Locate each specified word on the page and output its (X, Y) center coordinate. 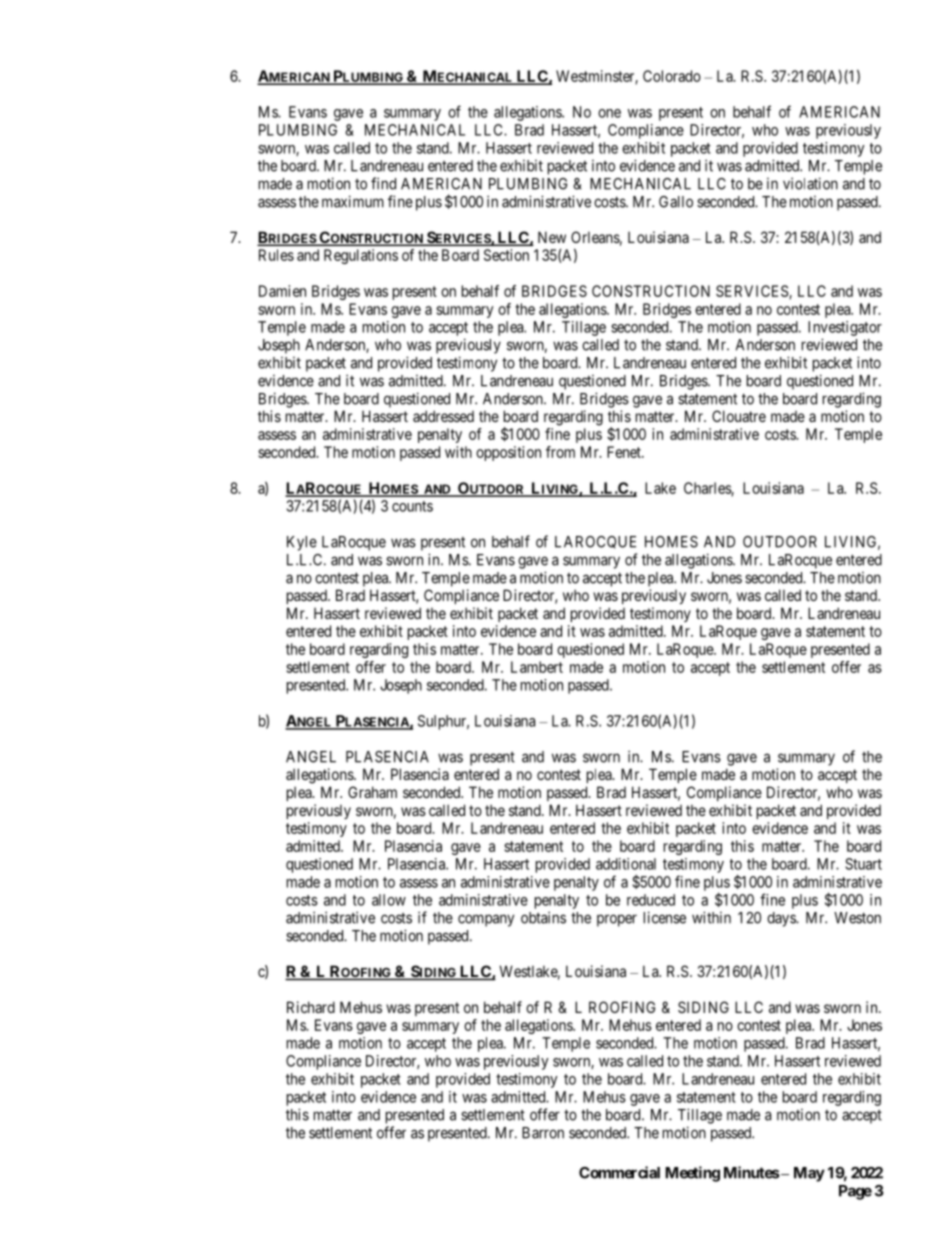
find (383, 183)
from (560, 452)
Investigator (845, 328)
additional (626, 864)
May (809, 1174)
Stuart (863, 864)
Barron (543, 1133)
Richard (311, 1007)
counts (412, 506)
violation (810, 183)
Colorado (672, 76)
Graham (372, 792)
